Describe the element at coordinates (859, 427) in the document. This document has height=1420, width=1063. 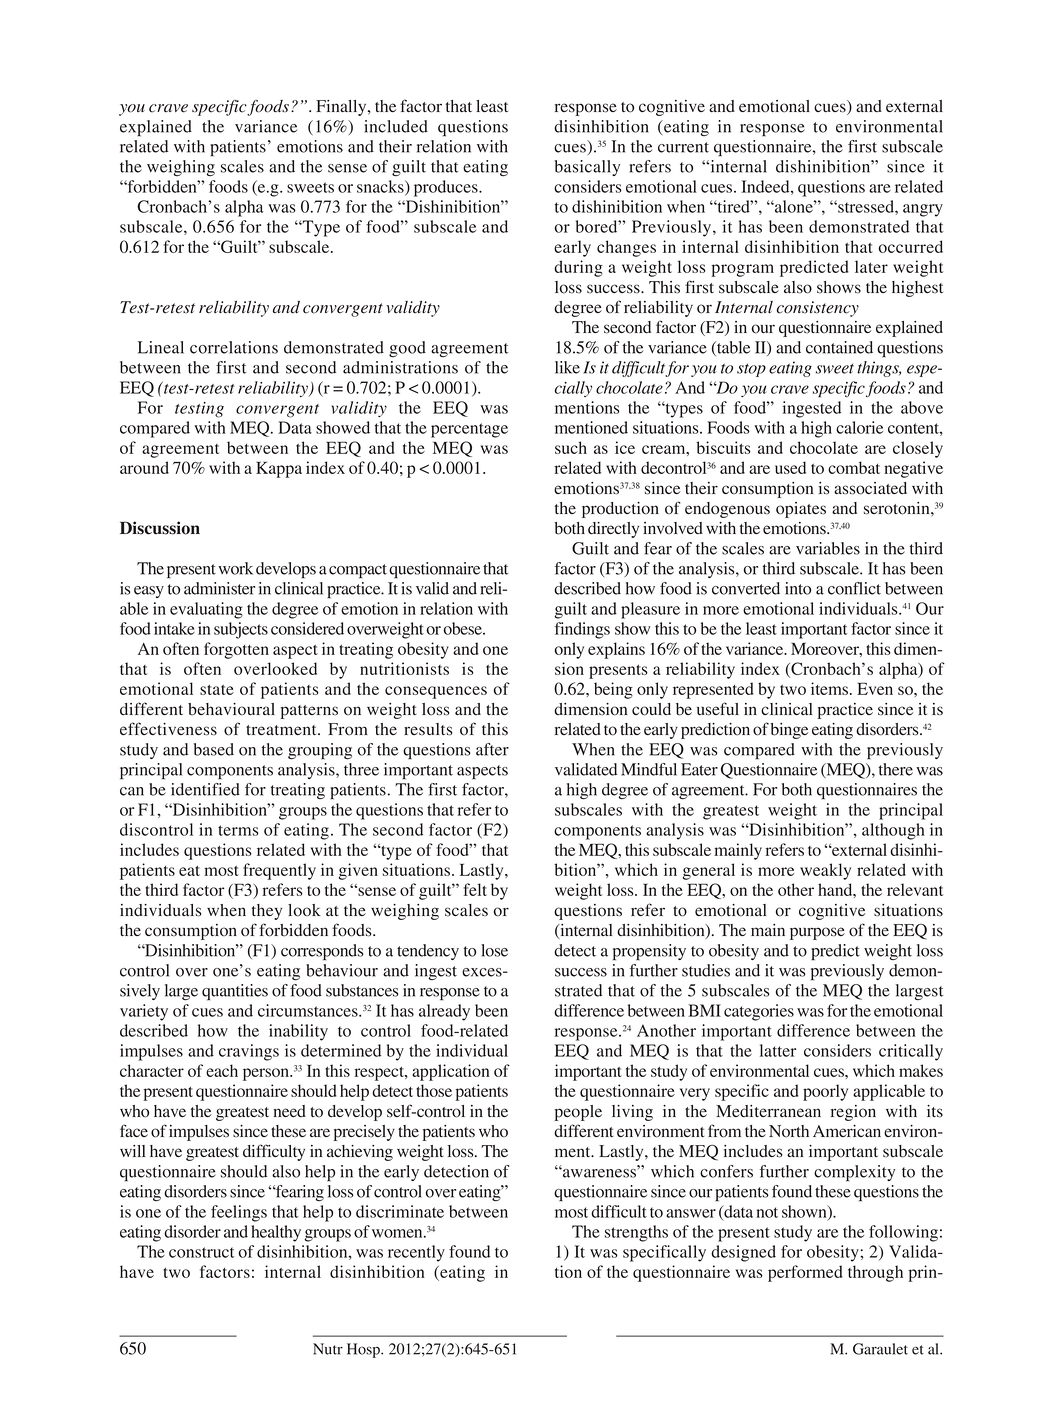
I see `calorie` at that location.
